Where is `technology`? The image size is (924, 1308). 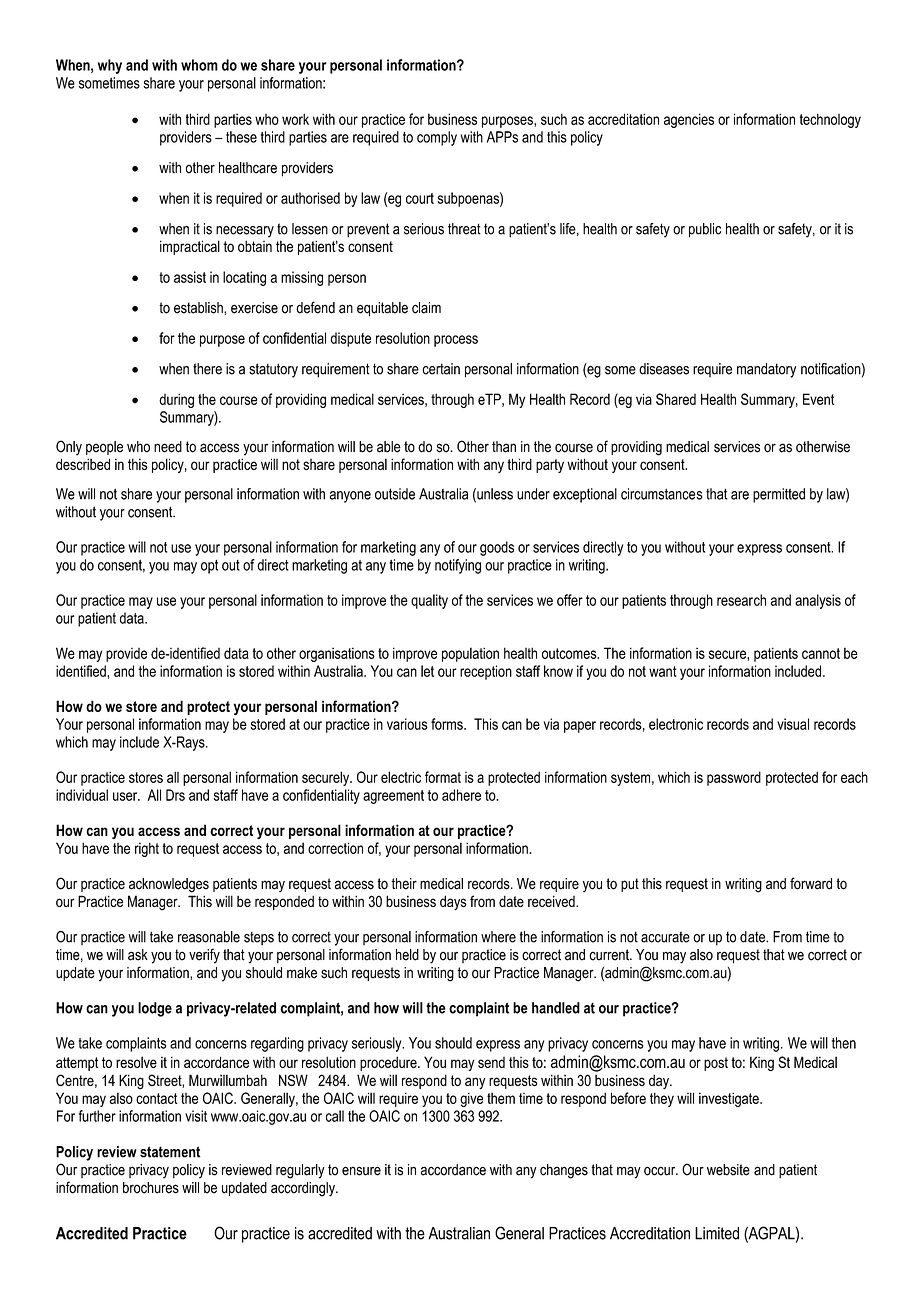
technology is located at coordinates (830, 120).
